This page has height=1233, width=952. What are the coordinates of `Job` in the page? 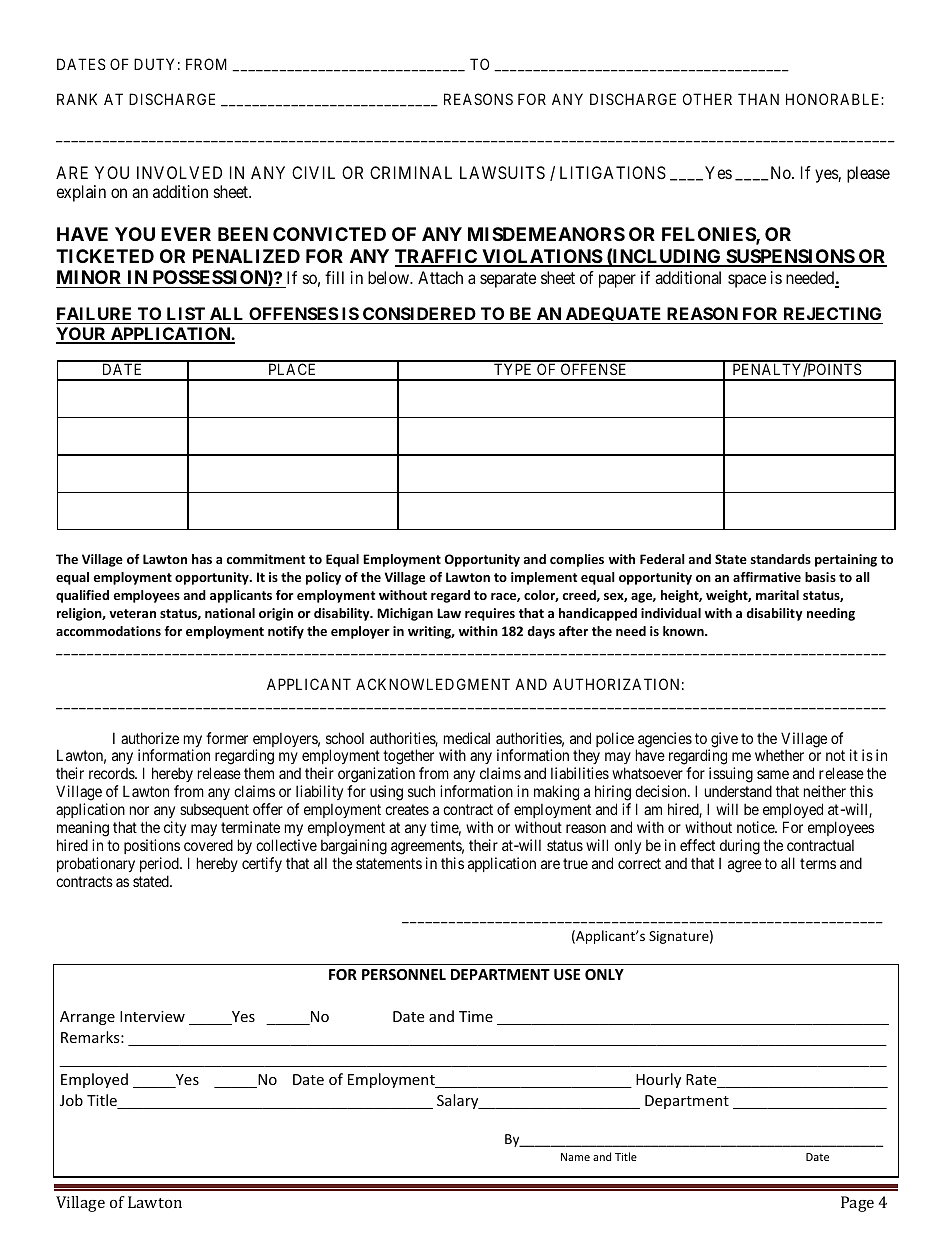 It's located at (71, 1100).
